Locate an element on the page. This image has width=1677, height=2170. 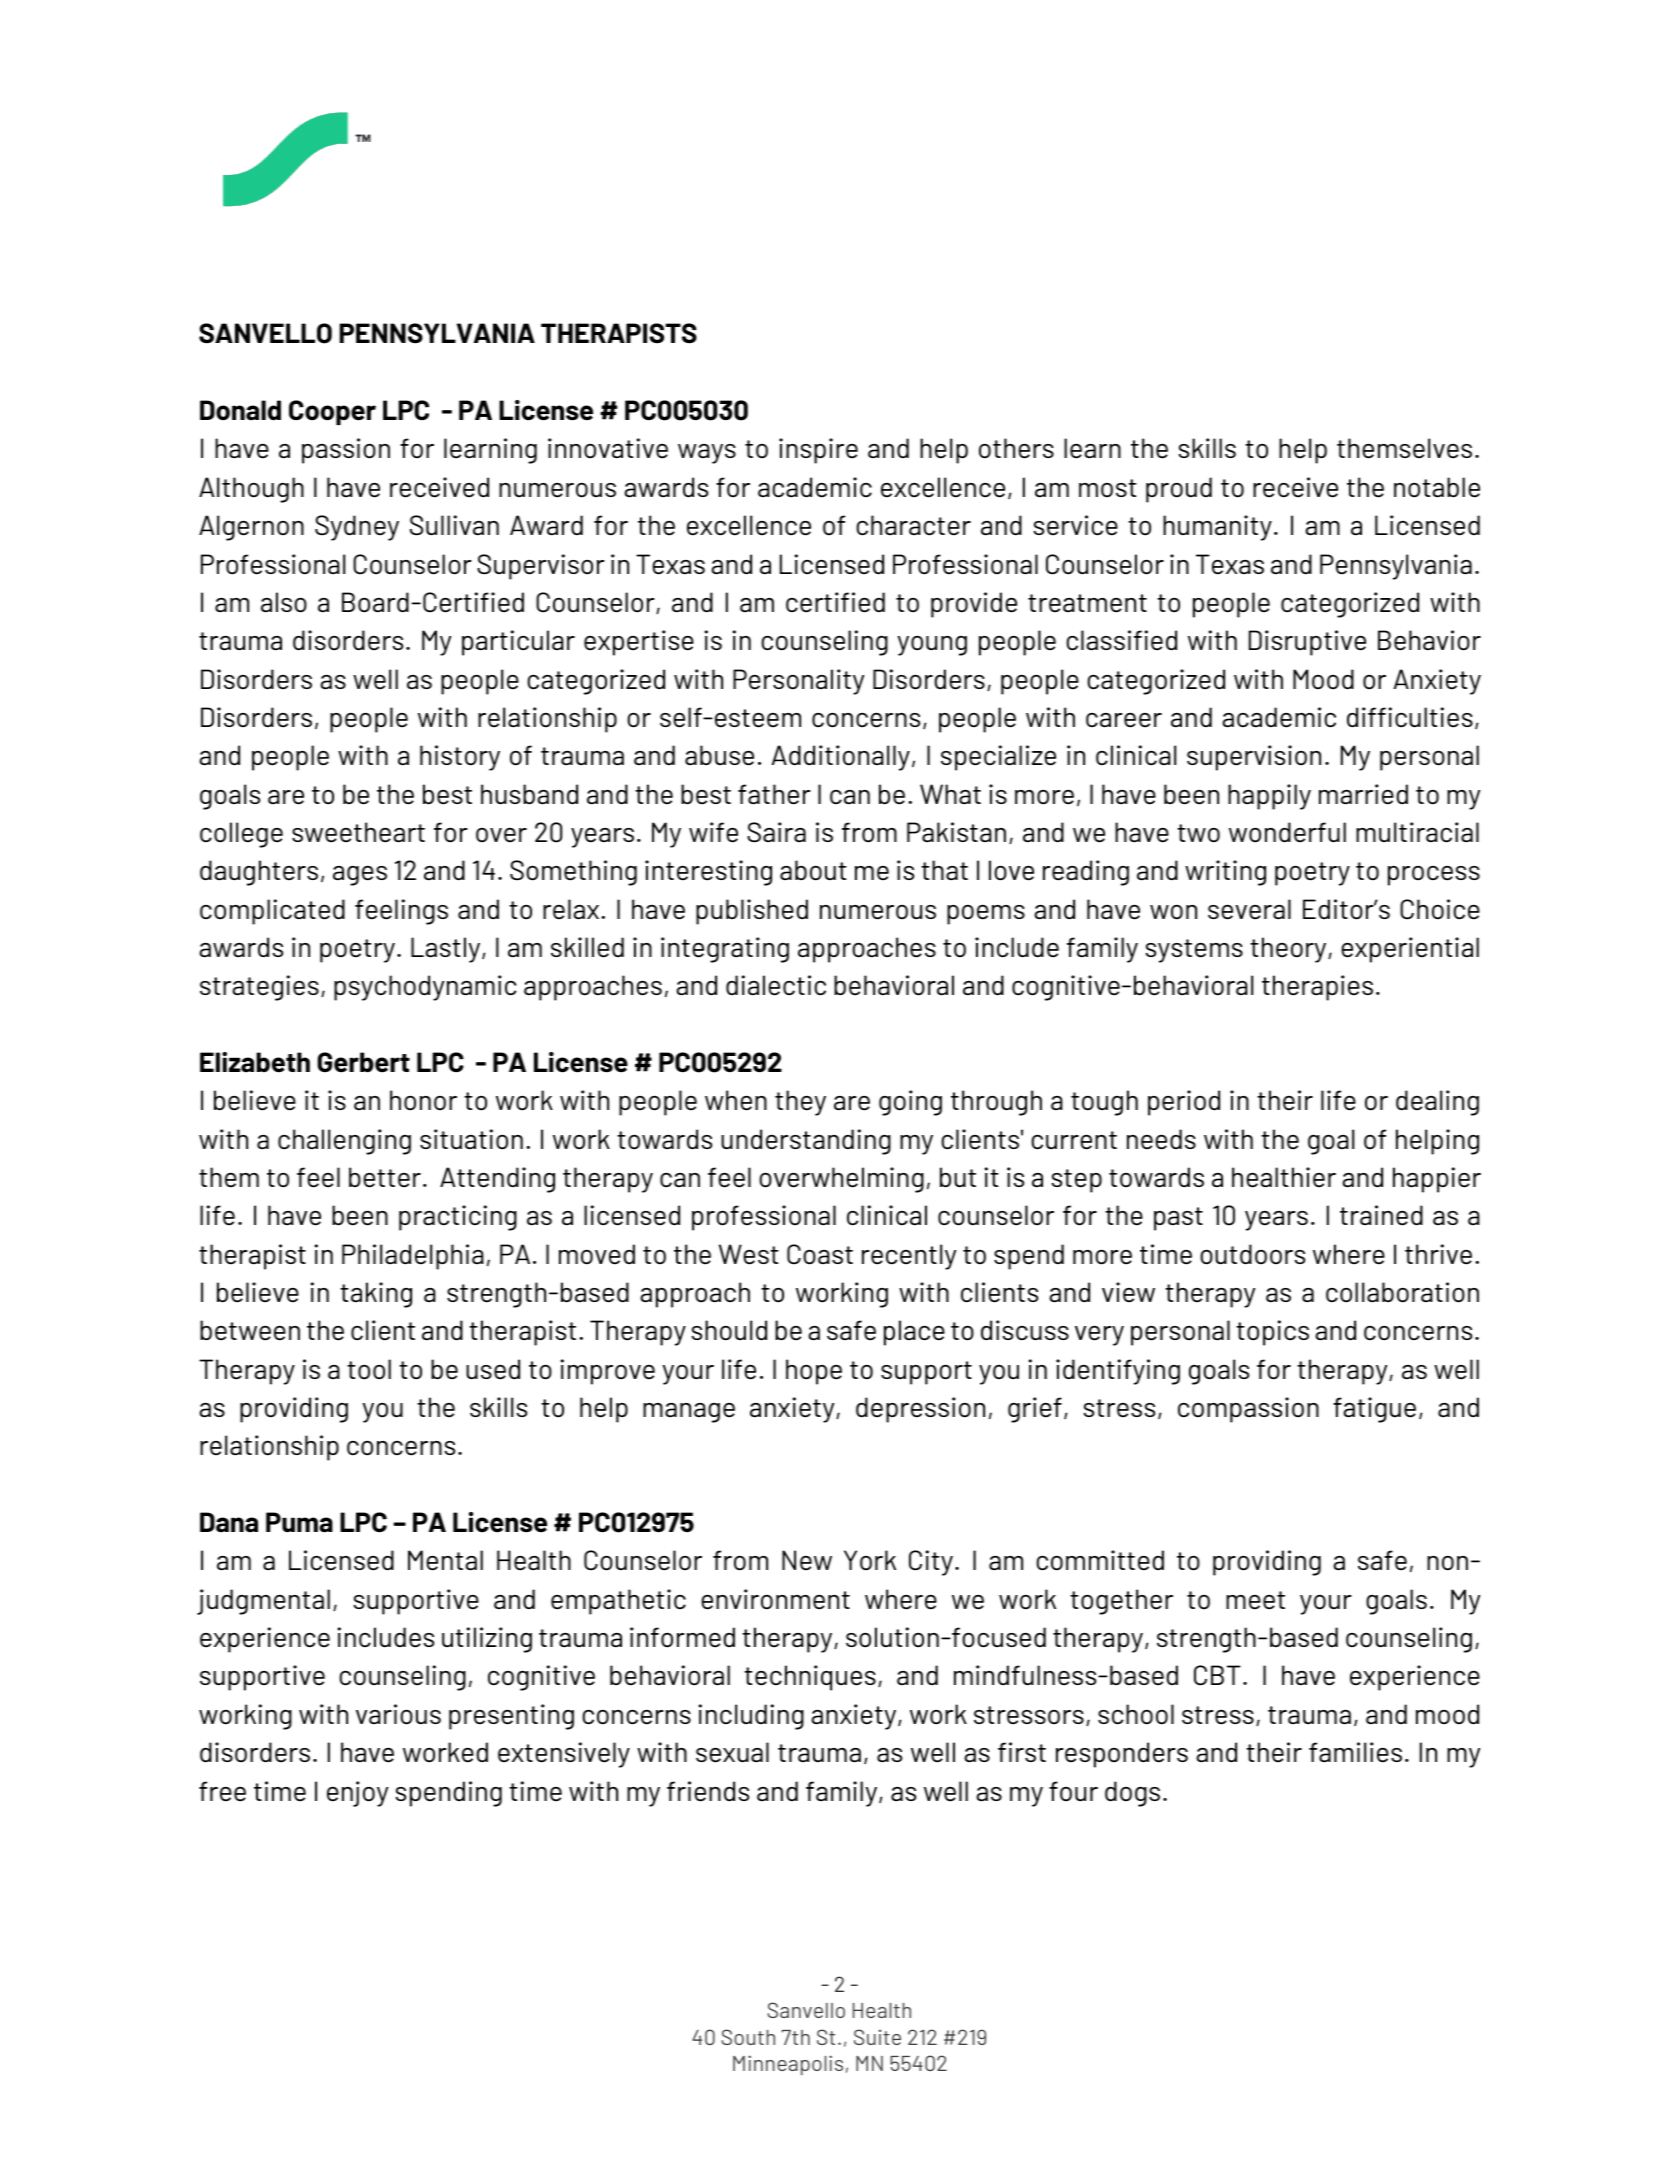
Suite is located at coordinates (877, 2037).
